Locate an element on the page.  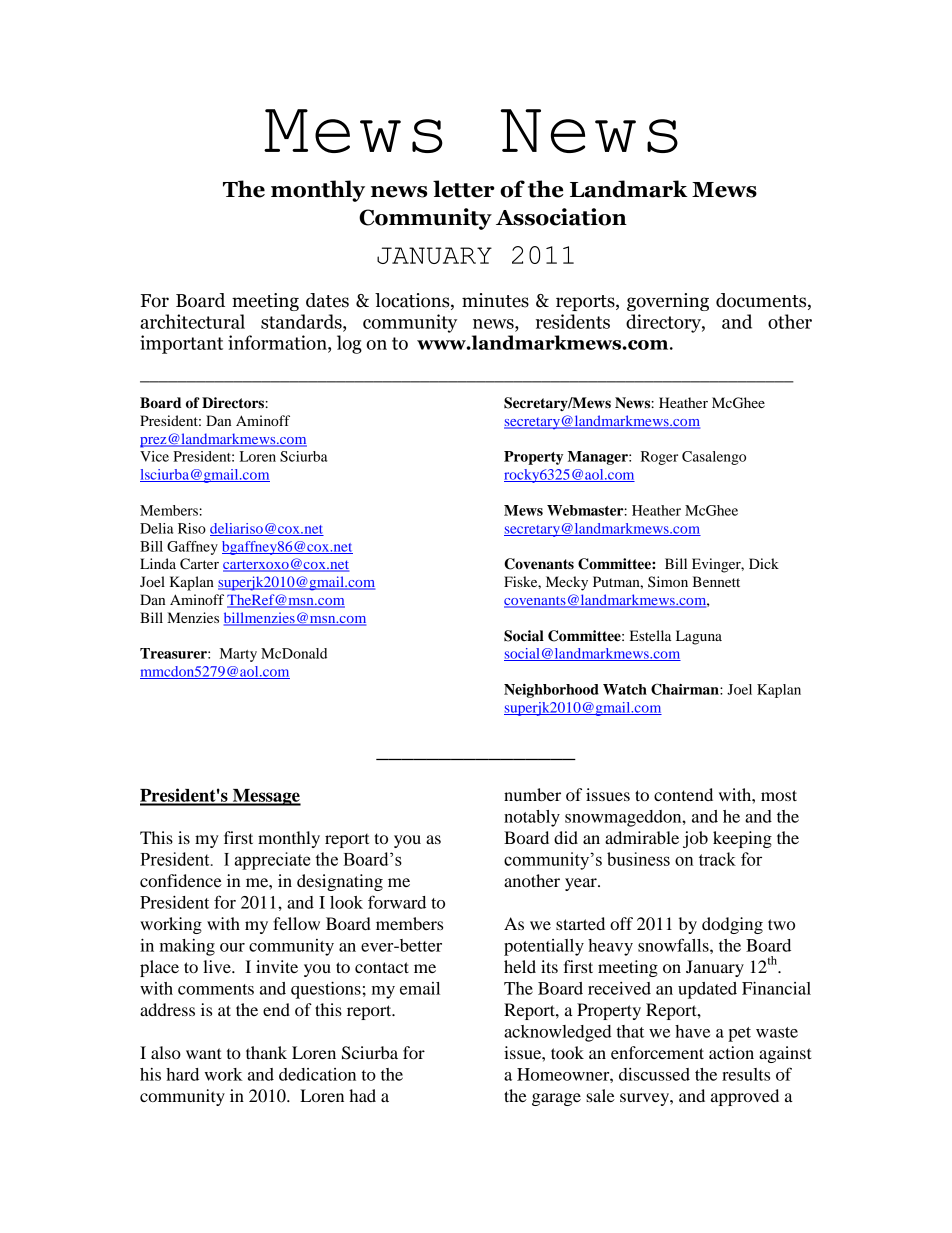
Linda is located at coordinates (158, 563).
